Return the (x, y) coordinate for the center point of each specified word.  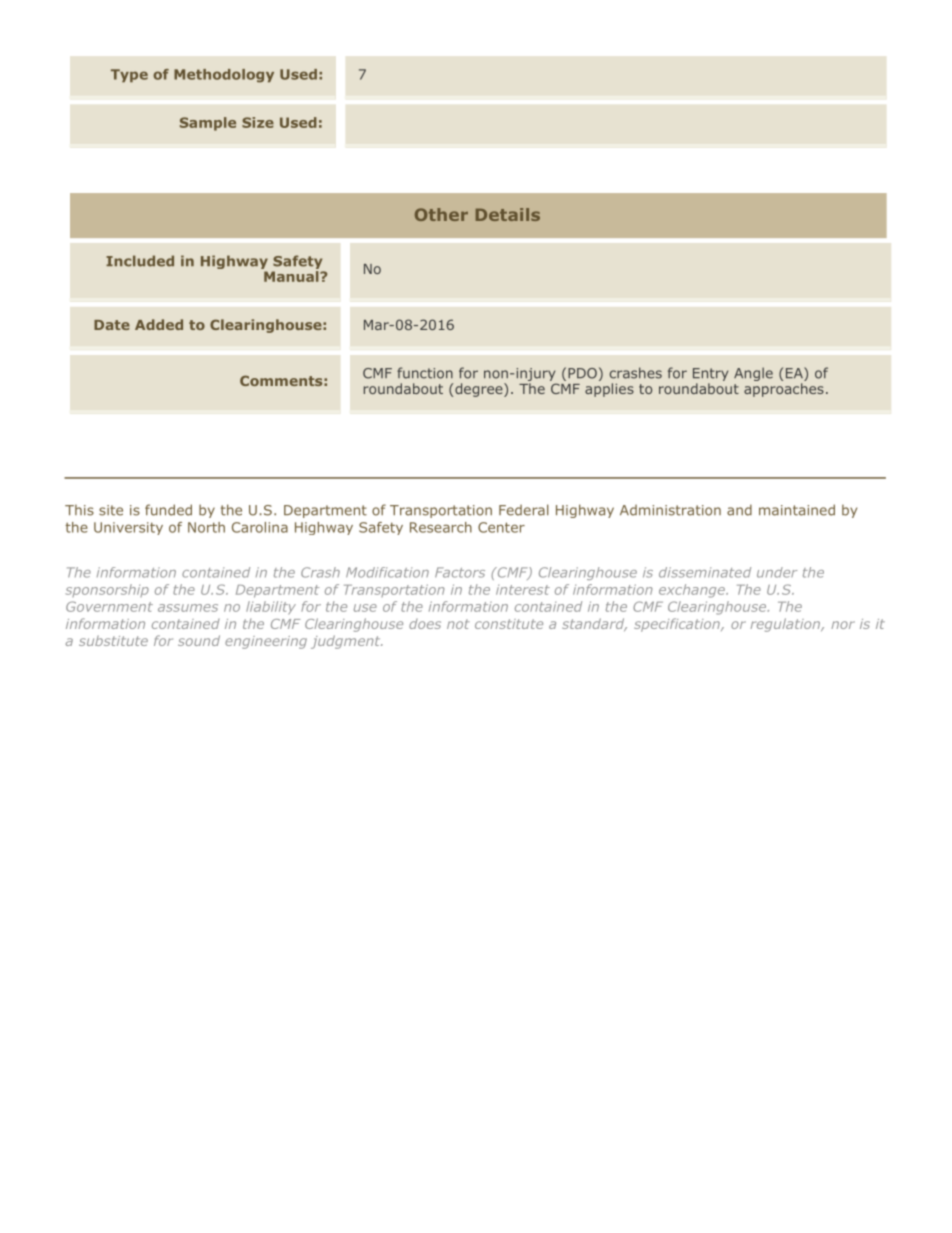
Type (129, 75)
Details (508, 214)
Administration (670, 510)
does (425, 624)
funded (168, 510)
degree (480, 390)
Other (441, 214)
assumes (188, 608)
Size (258, 122)
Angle (753, 374)
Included (140, 261)
